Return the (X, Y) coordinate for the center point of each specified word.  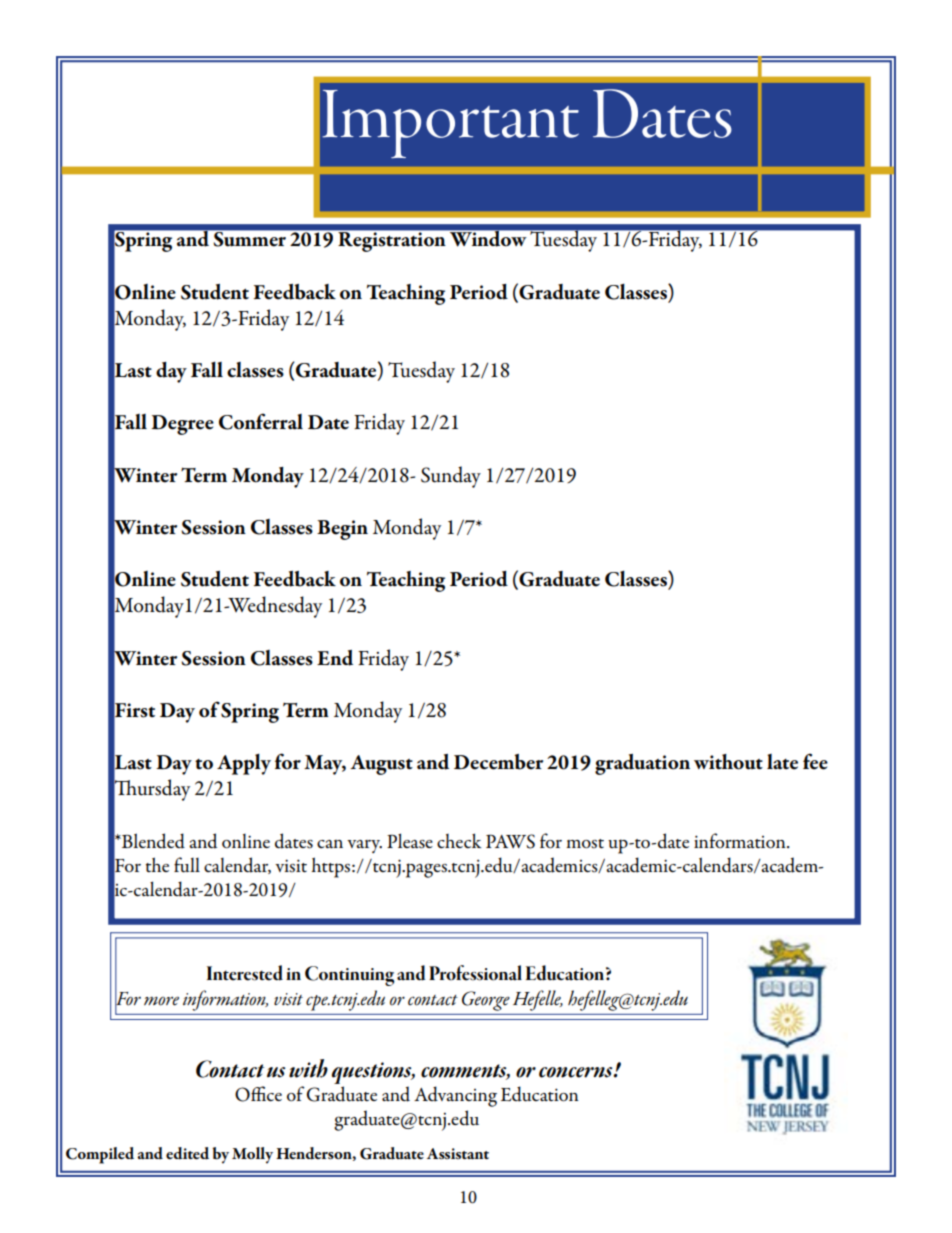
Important (450, 124)
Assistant (458, 1154)
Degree (182, 425)
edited (187, 1153)
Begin (342, 530)
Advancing (455, 1096)
